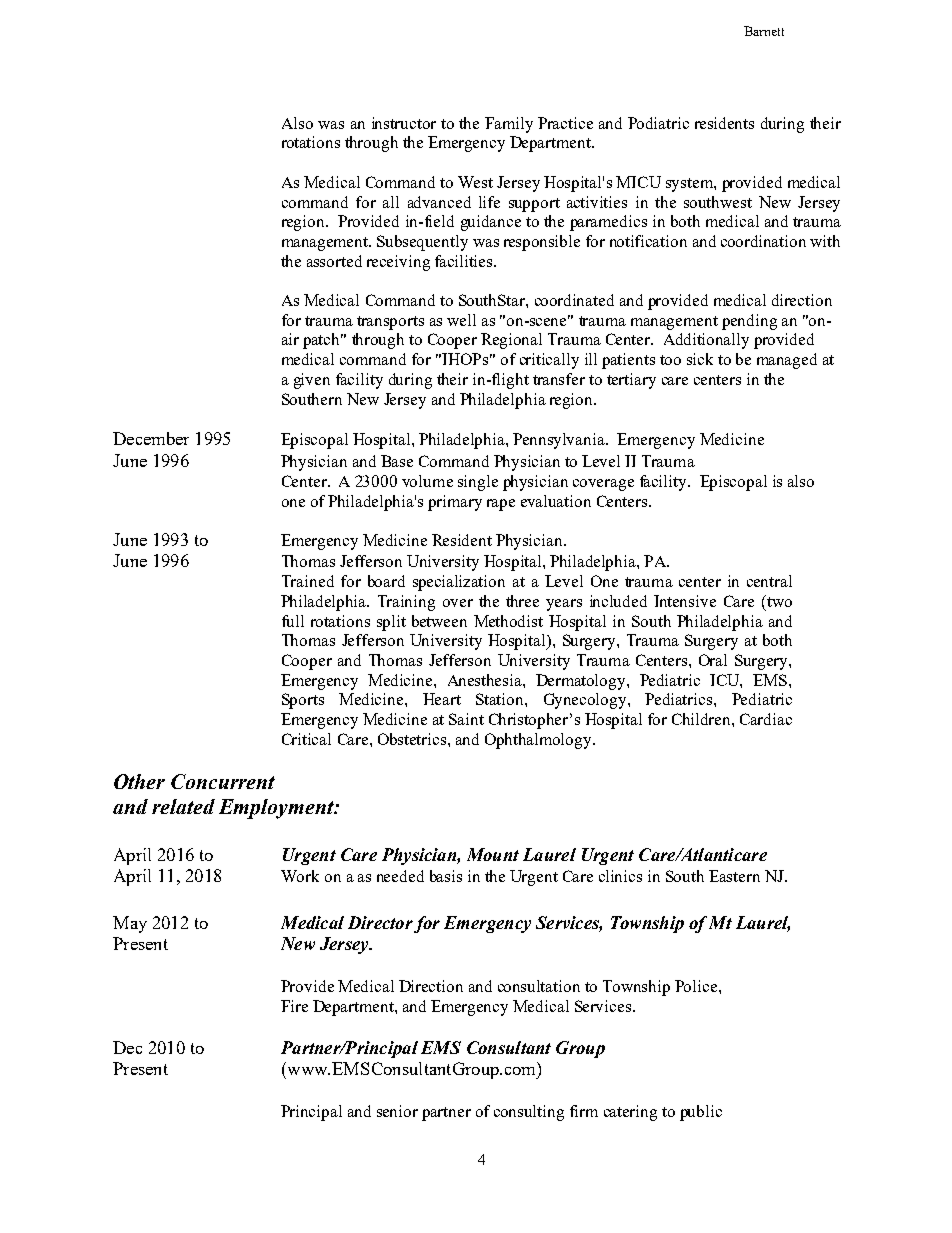  I want to click on transfer, so click(559, 379).
